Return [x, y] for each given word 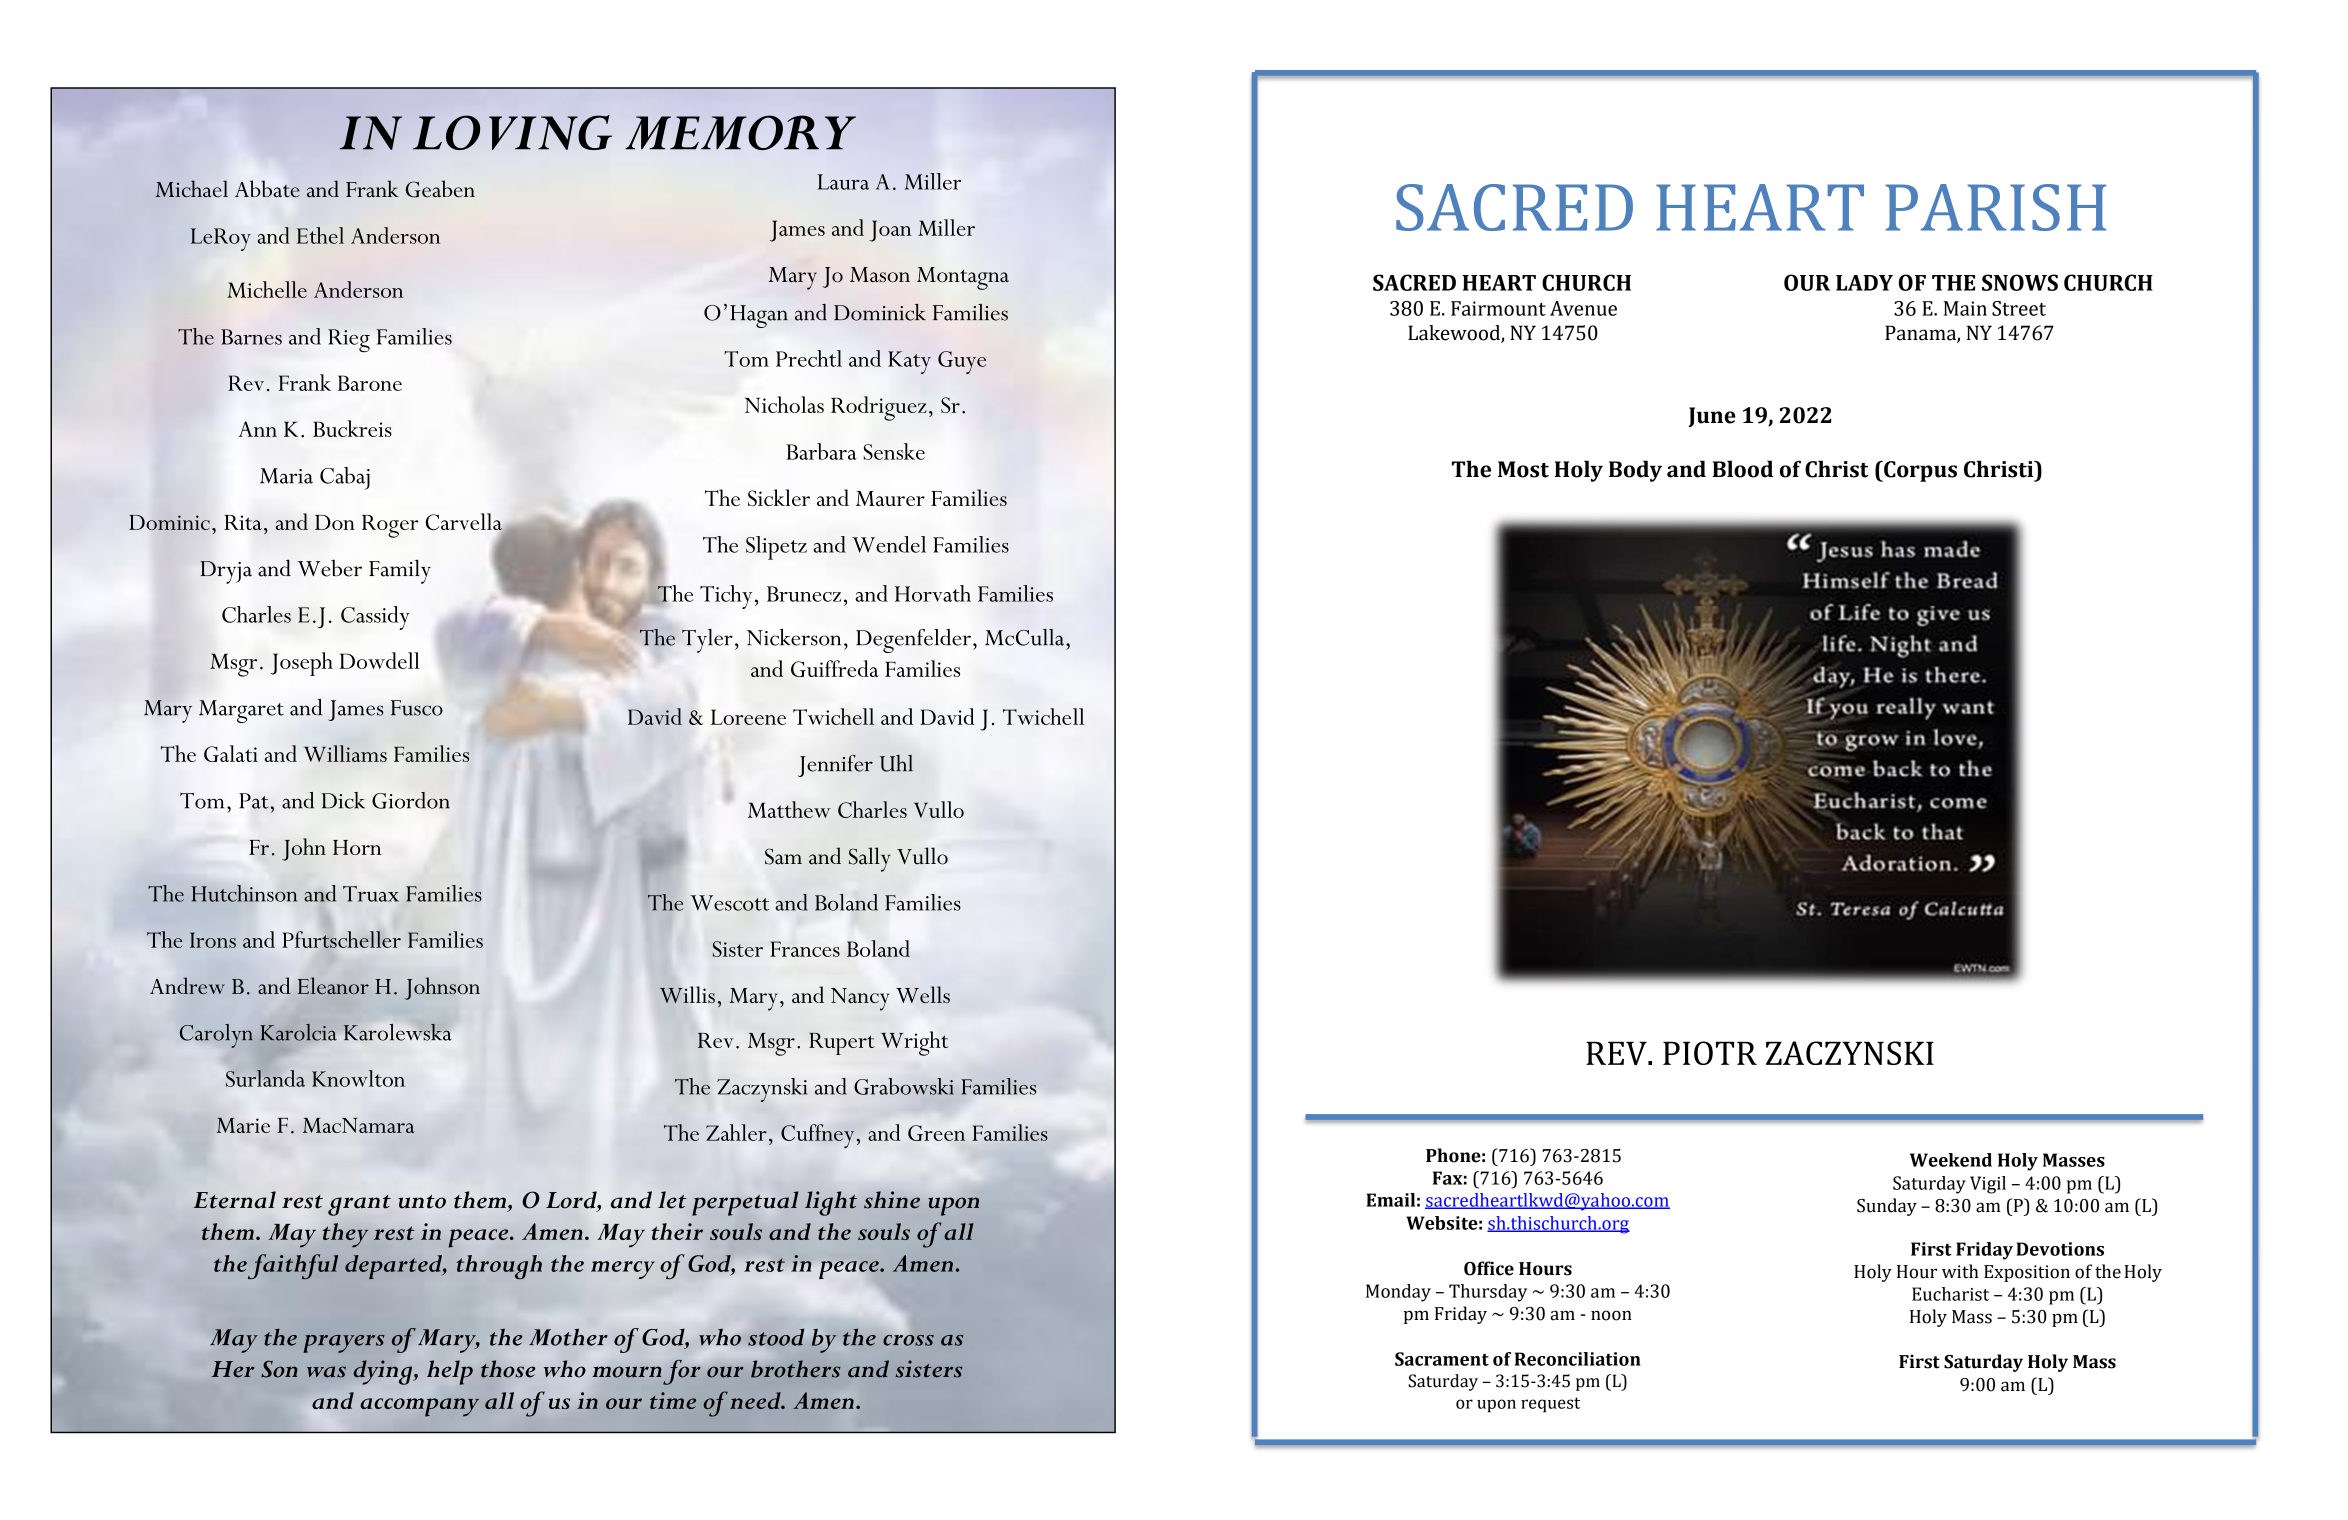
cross [908, 1340]
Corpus [1919, 471]
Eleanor [333, 985]
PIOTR [1710, 1053]
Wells [923, 994]
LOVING [512, 132]
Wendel [889, 544]
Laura [843, 182]
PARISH [1995, 207]
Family [400, 571]
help [450, 1372]
